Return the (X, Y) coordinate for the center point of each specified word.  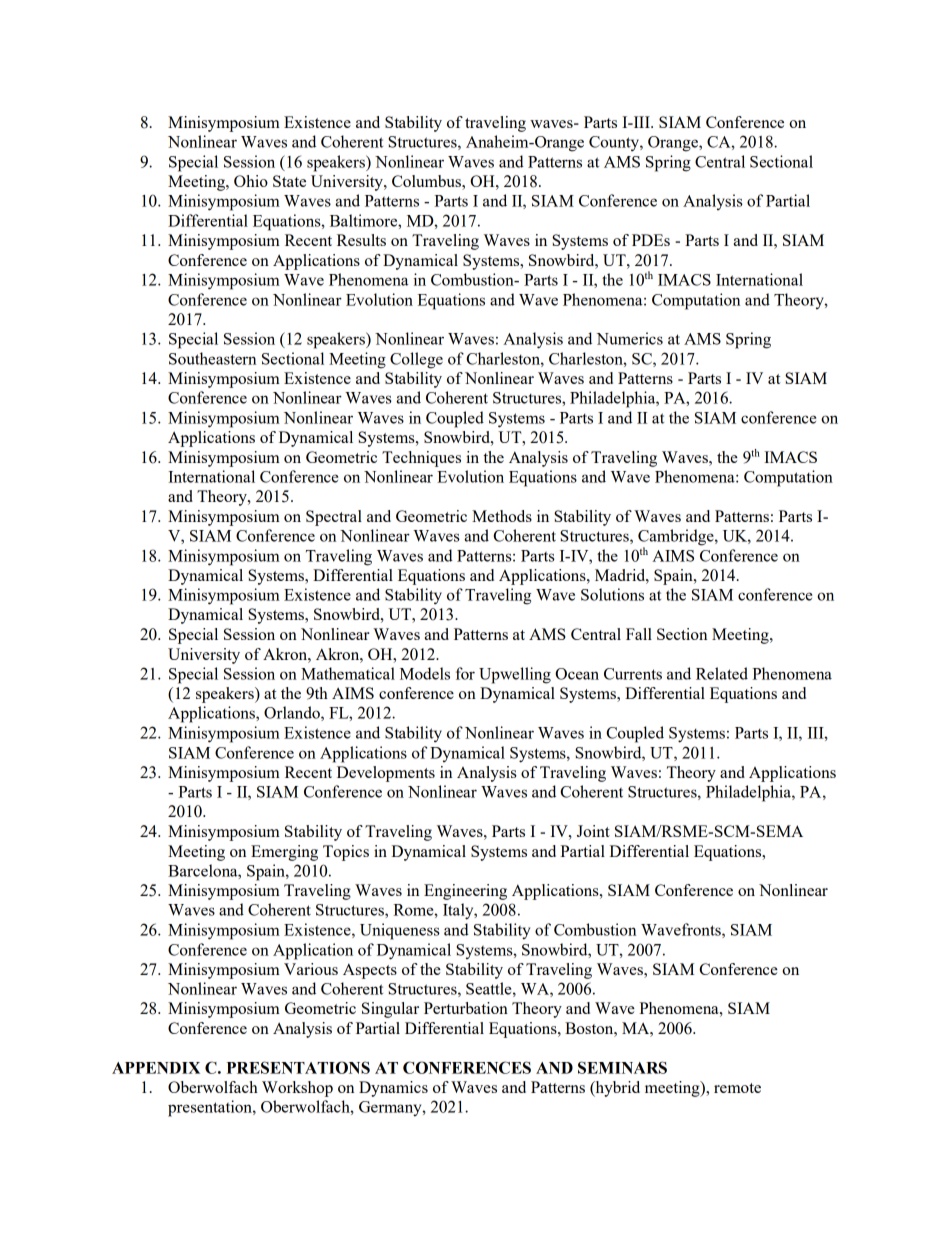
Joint (593, 831)
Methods (502, 516)
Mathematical (348, 673)
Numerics (629, 338)
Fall (639, 634)
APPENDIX (156, 1068)
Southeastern (212, 358)
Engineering (465, 892)
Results (361, 240)
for (465, 673)
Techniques (421, 459)
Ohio (251, 181)
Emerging (284, 853)
